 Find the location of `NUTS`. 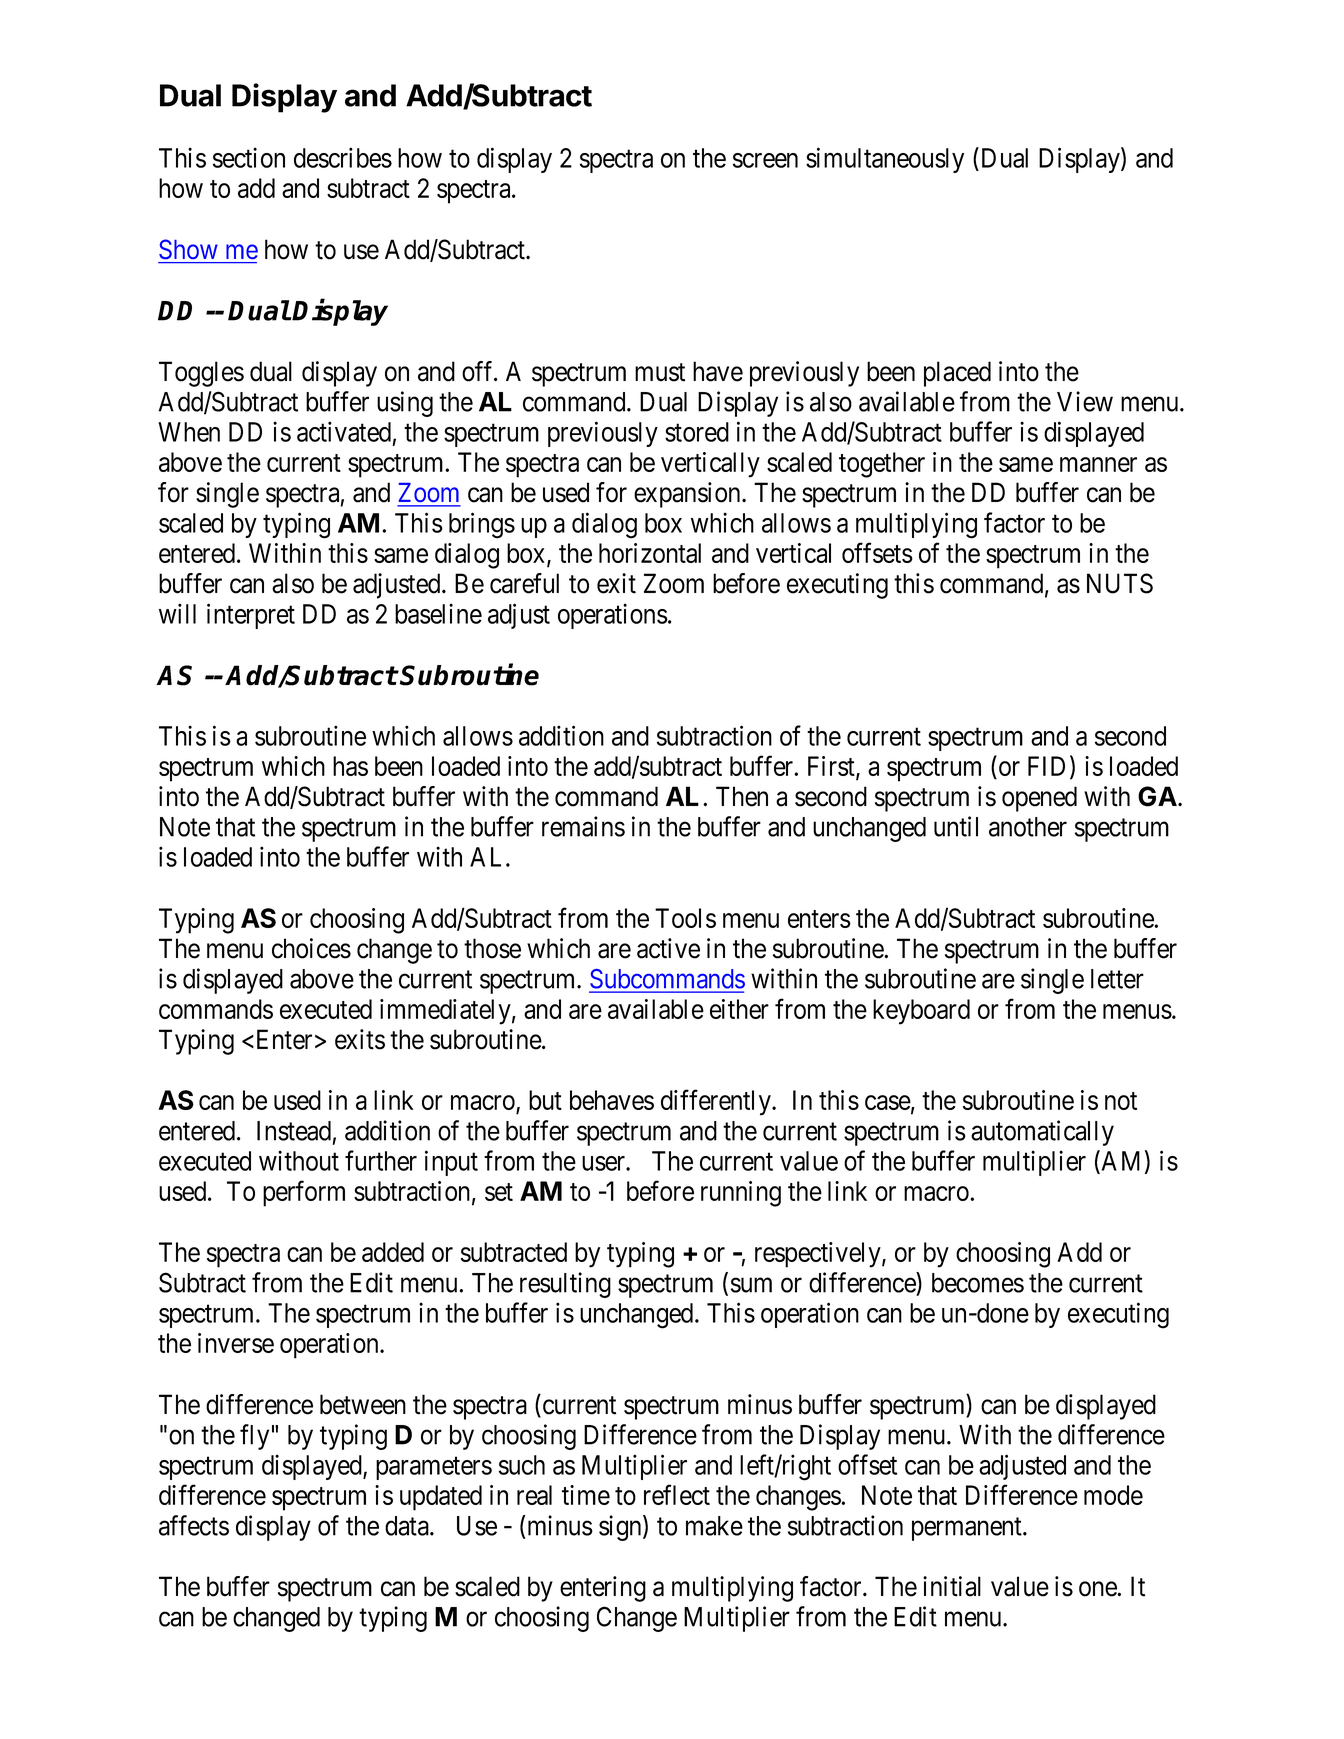

NUTS is located at coordinates (1120, 583).
